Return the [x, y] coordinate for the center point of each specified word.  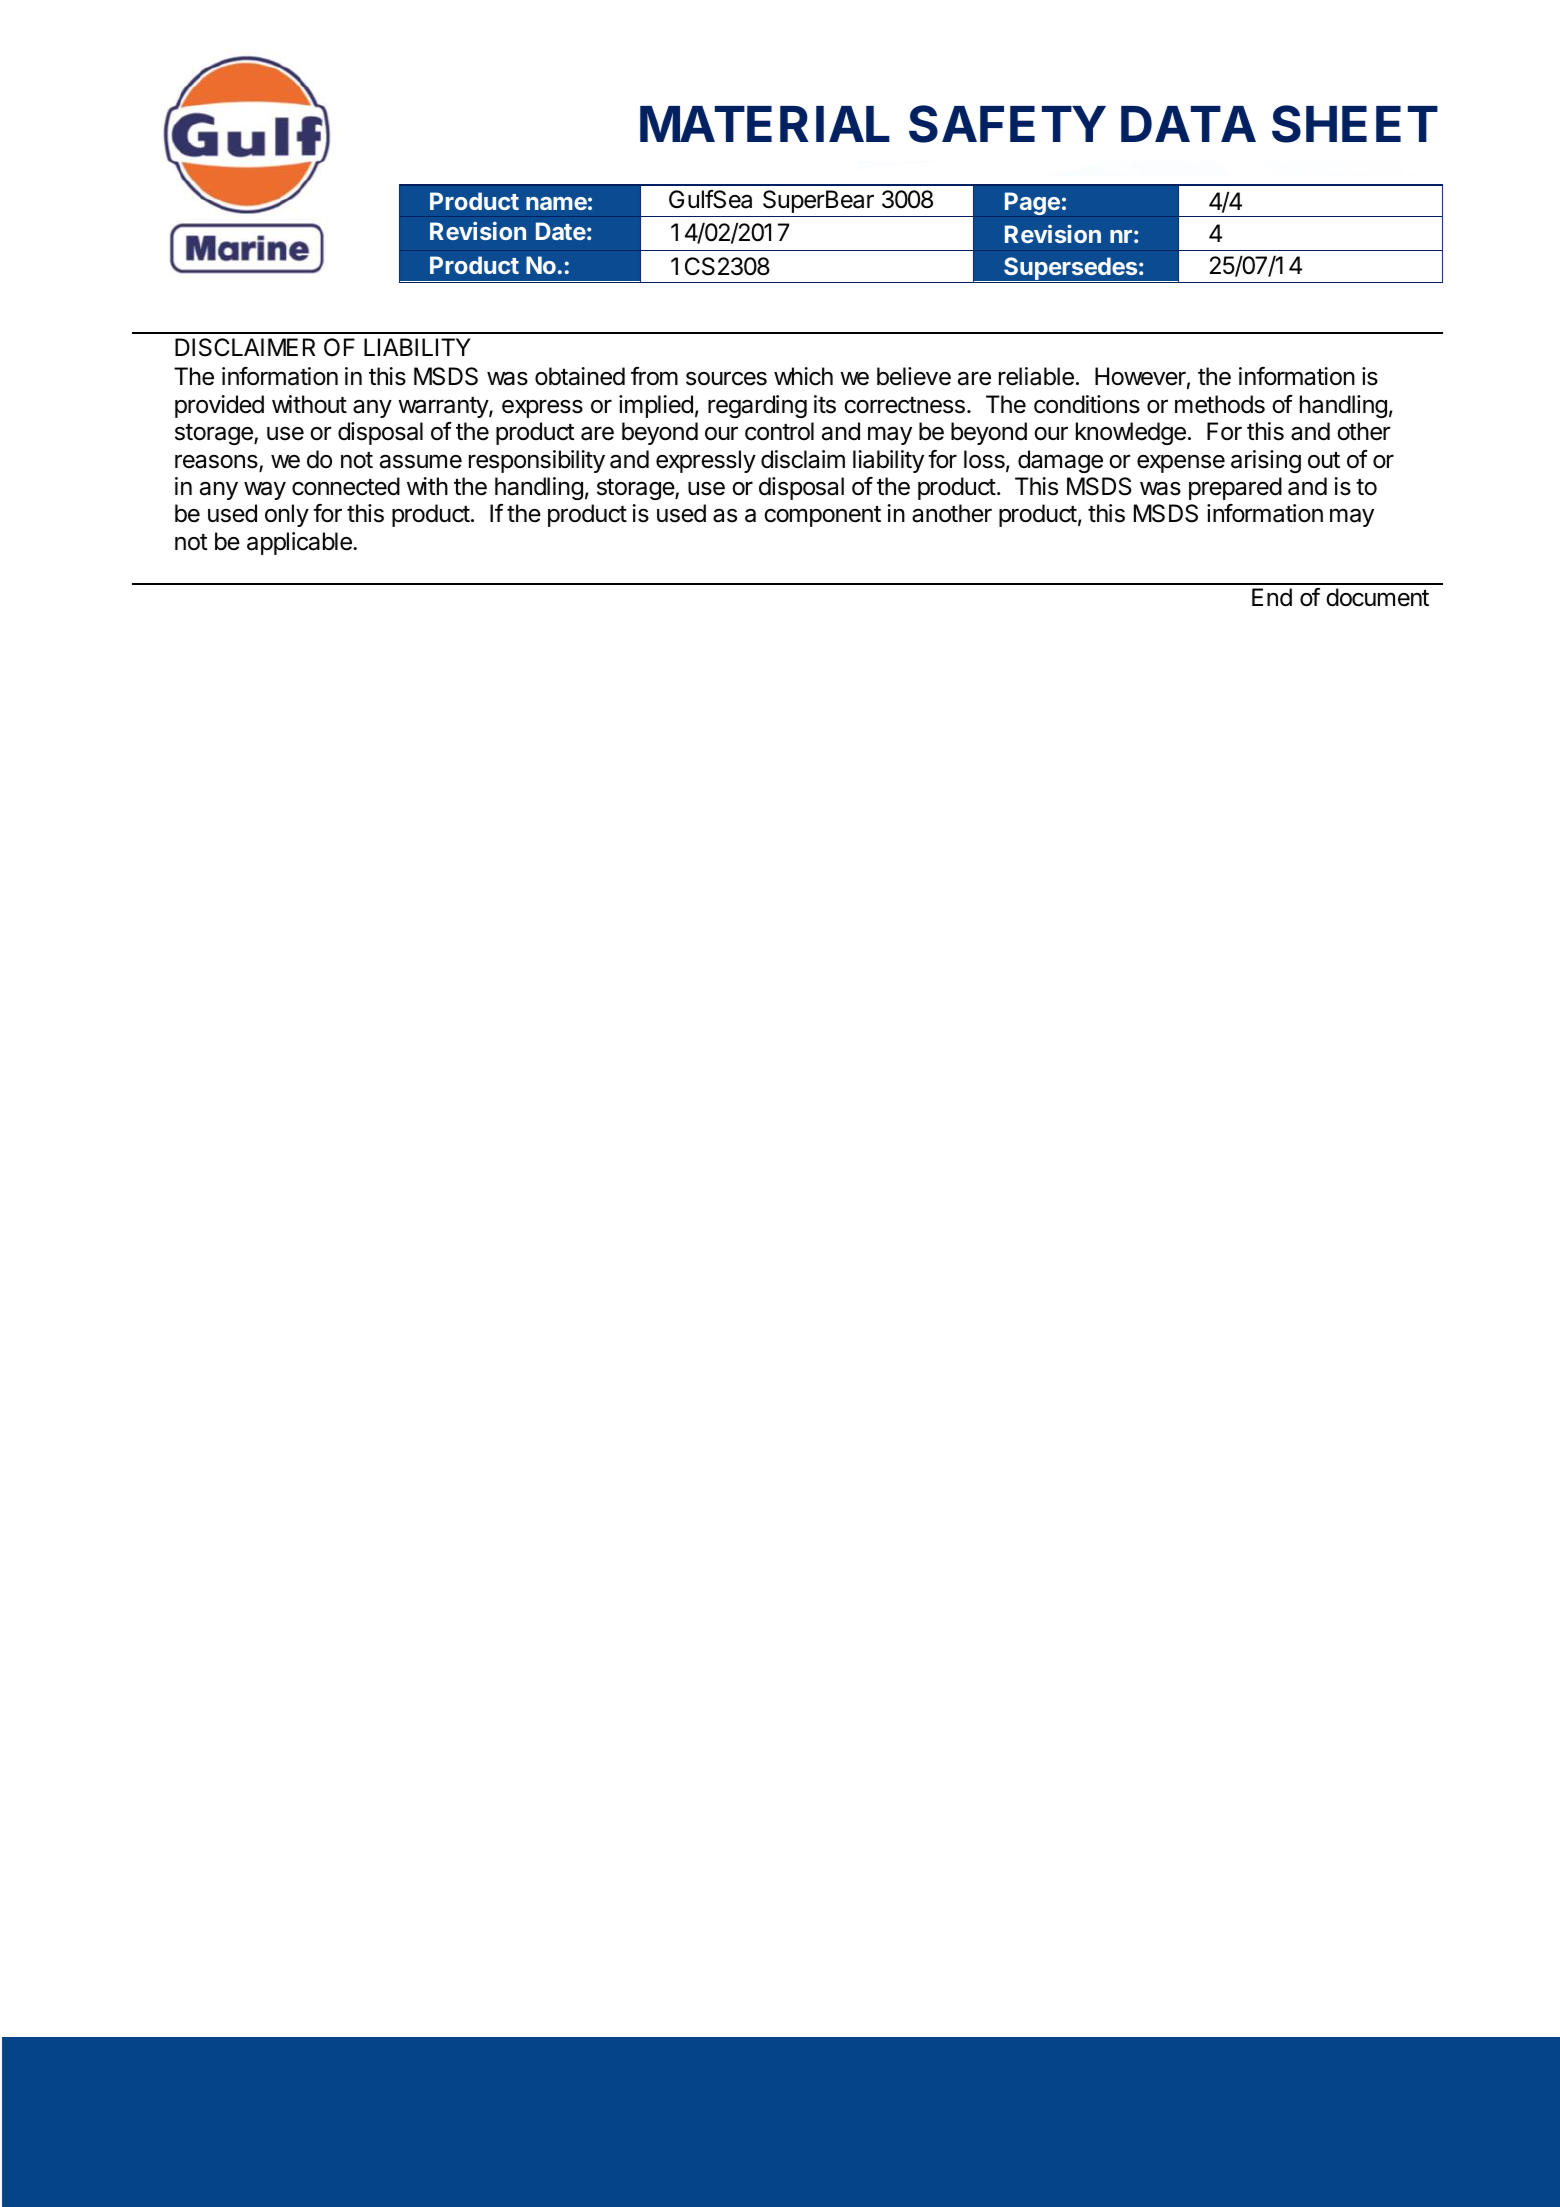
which [803, 376]
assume [421, 461]
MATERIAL [765, 124]
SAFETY [1007, 124]
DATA [1188, 124]
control [779, 431]
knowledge [1131, 433]
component [822, 516]
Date [561, 231]
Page [1032, 203]
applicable [300, 543]
